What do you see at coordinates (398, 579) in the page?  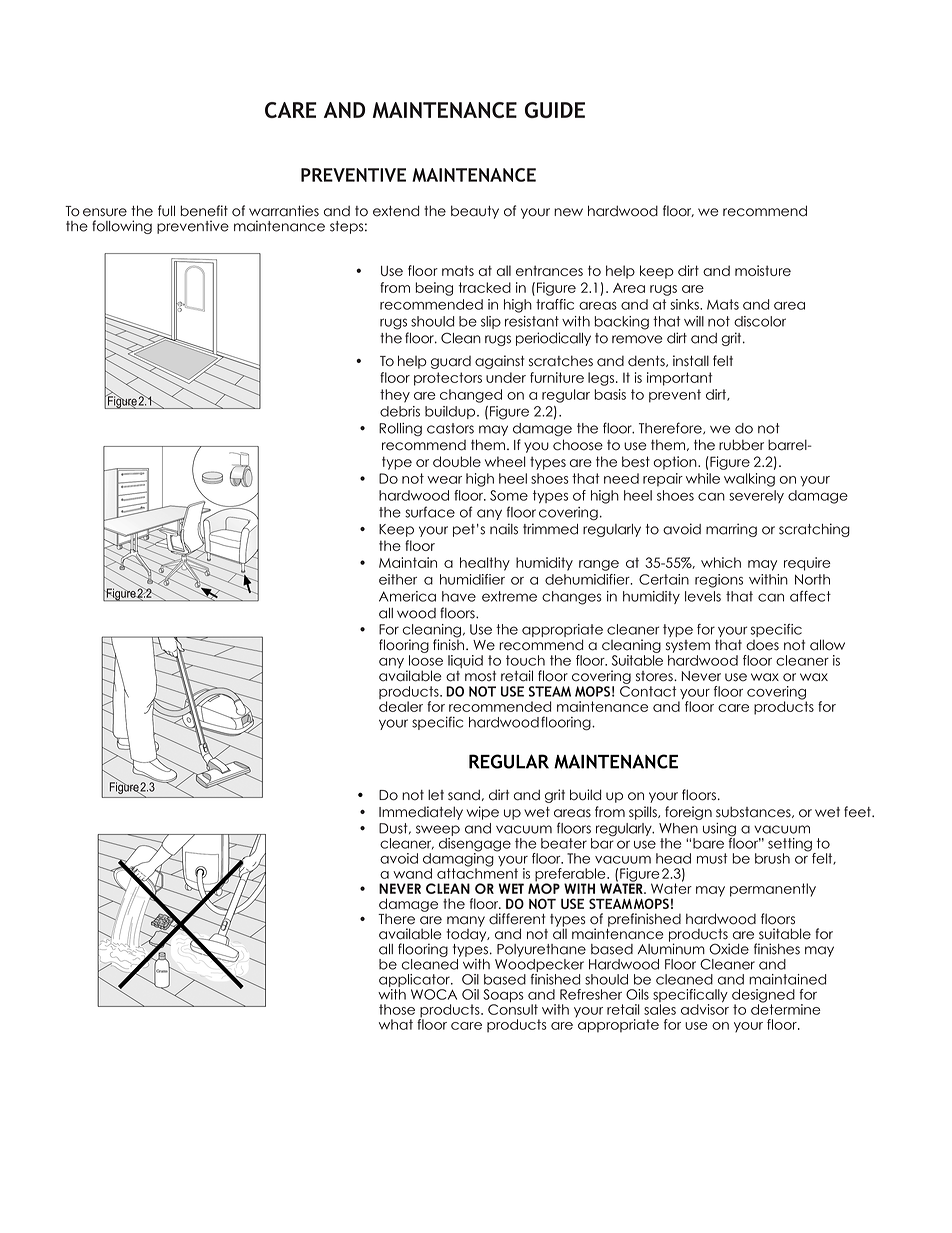 I see `either` at bounding box center [398, 579].
